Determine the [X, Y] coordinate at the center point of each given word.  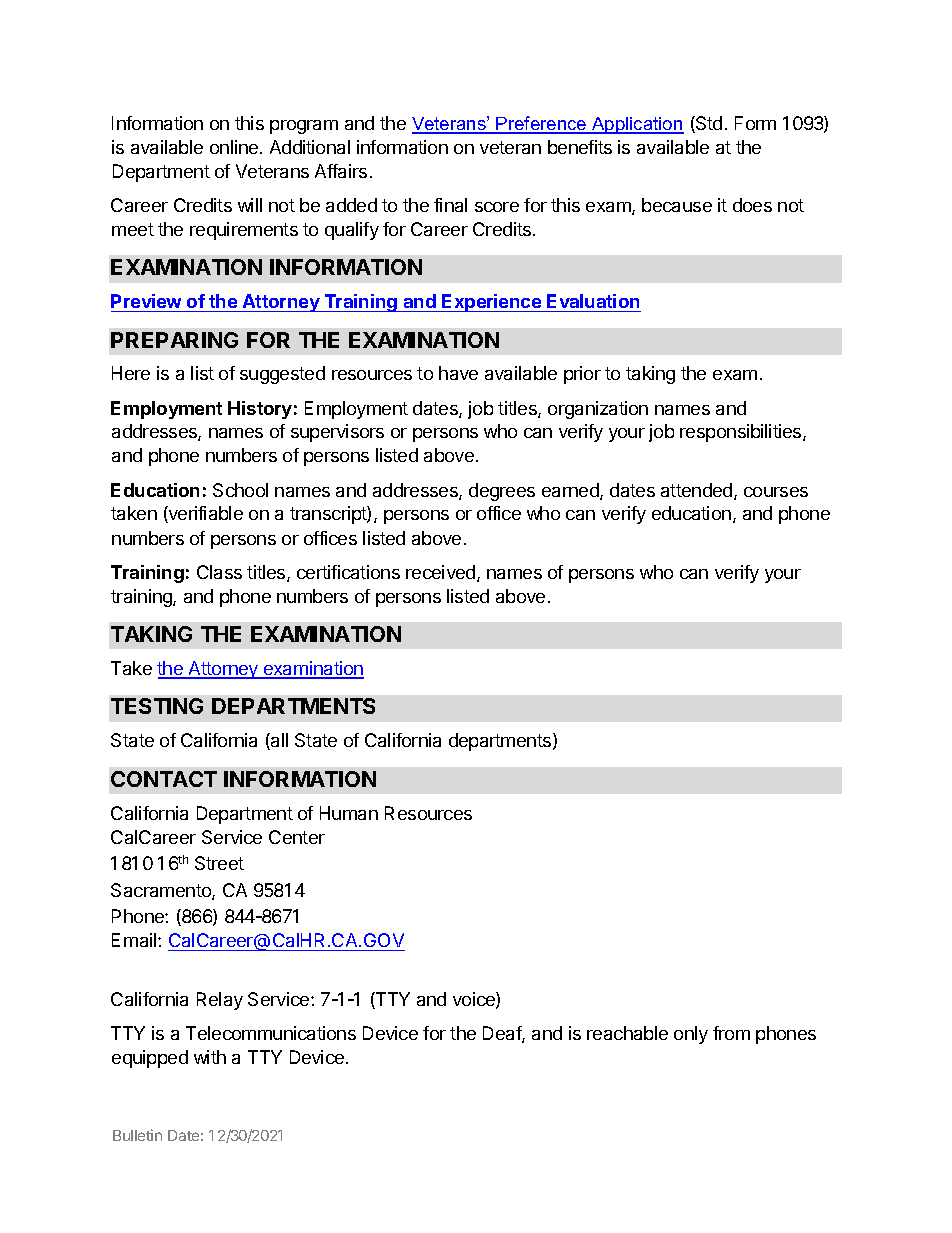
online [235, 147]
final [450, 205]
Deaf [503, 1034]
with [210, 1057]
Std [708, 124]
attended [698, 491]
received [440, 572]
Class [219, 572]
